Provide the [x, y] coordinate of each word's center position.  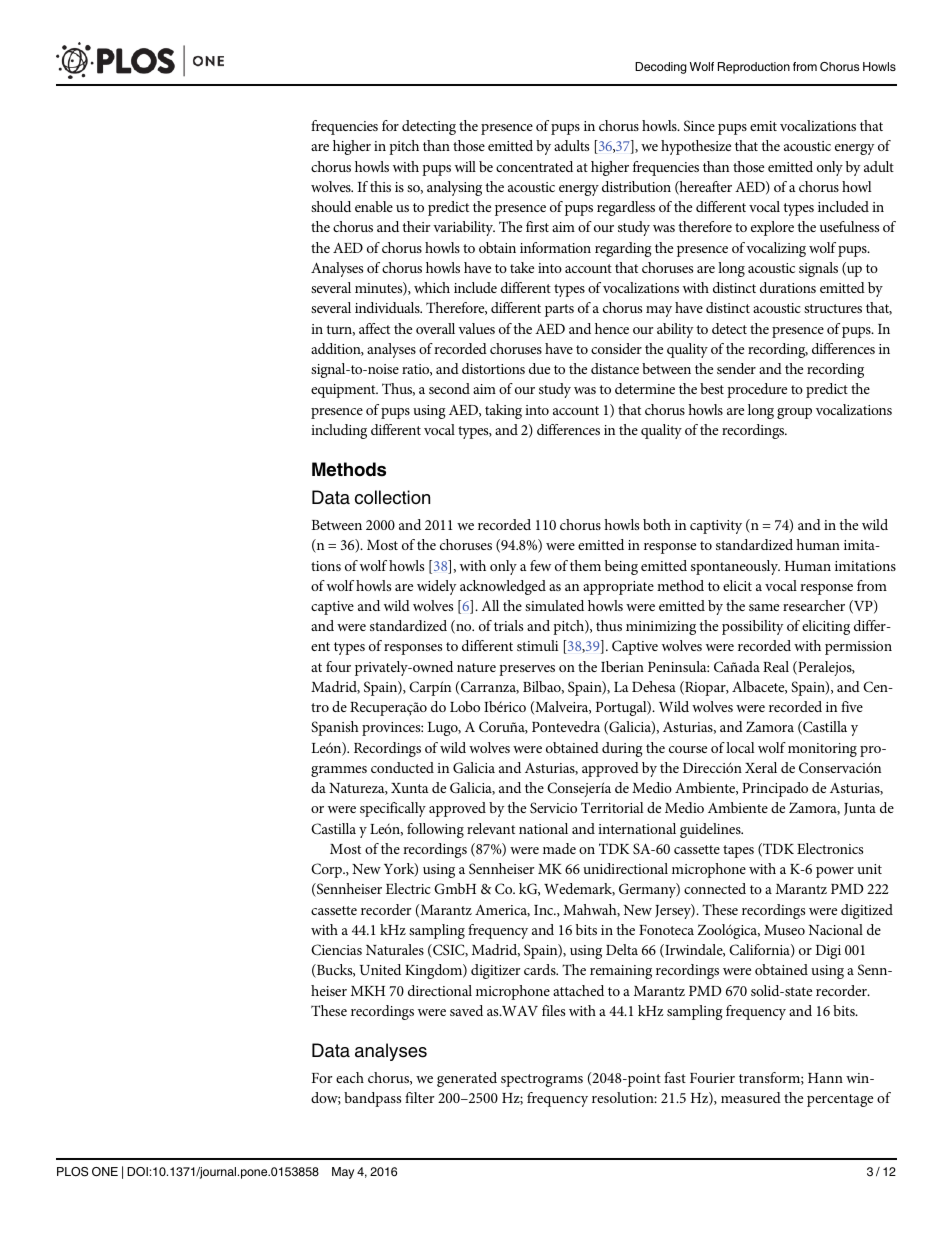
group [794, 413]
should [331, 206]
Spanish [335, 728]
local [740, 747]
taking [503, 411]
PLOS [72, 1172]
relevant [491, 828]
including [339, 431]
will [465, 166]
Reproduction [754, 68]
